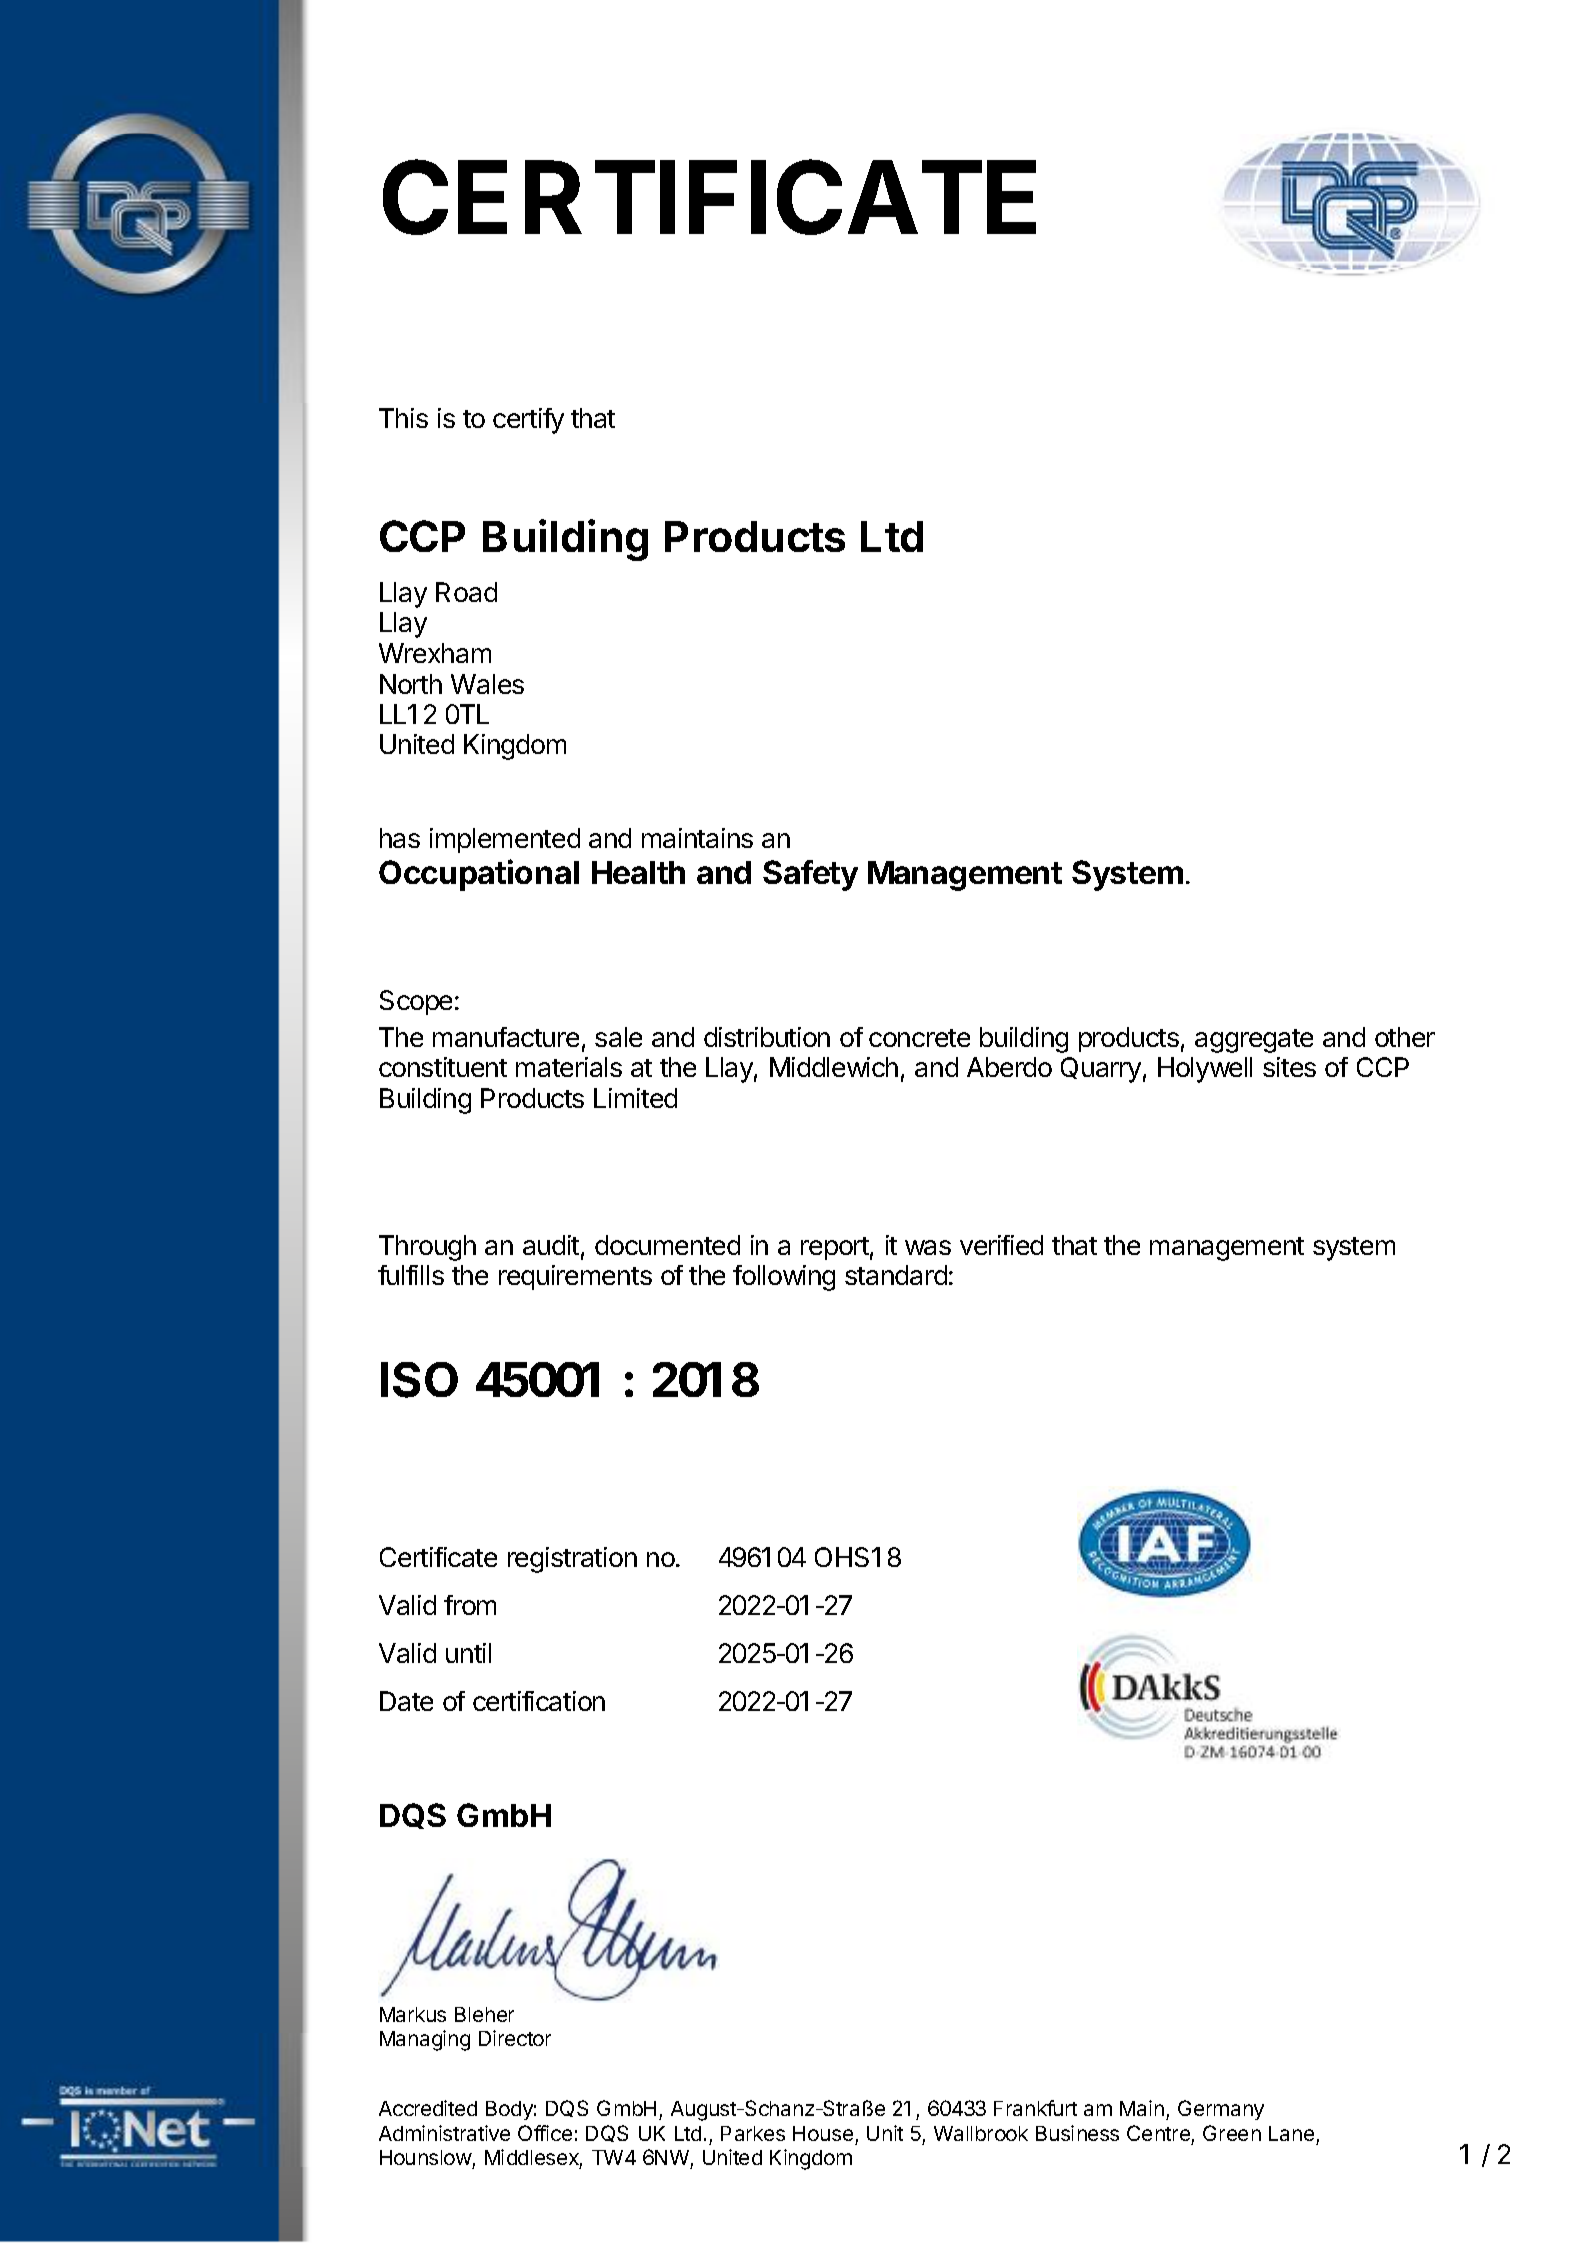 This page has width=1586, height=2244. What do you see at coordinates (919, 1038) in the page?
I see `concrete` at bounding box center [919, 1038].
